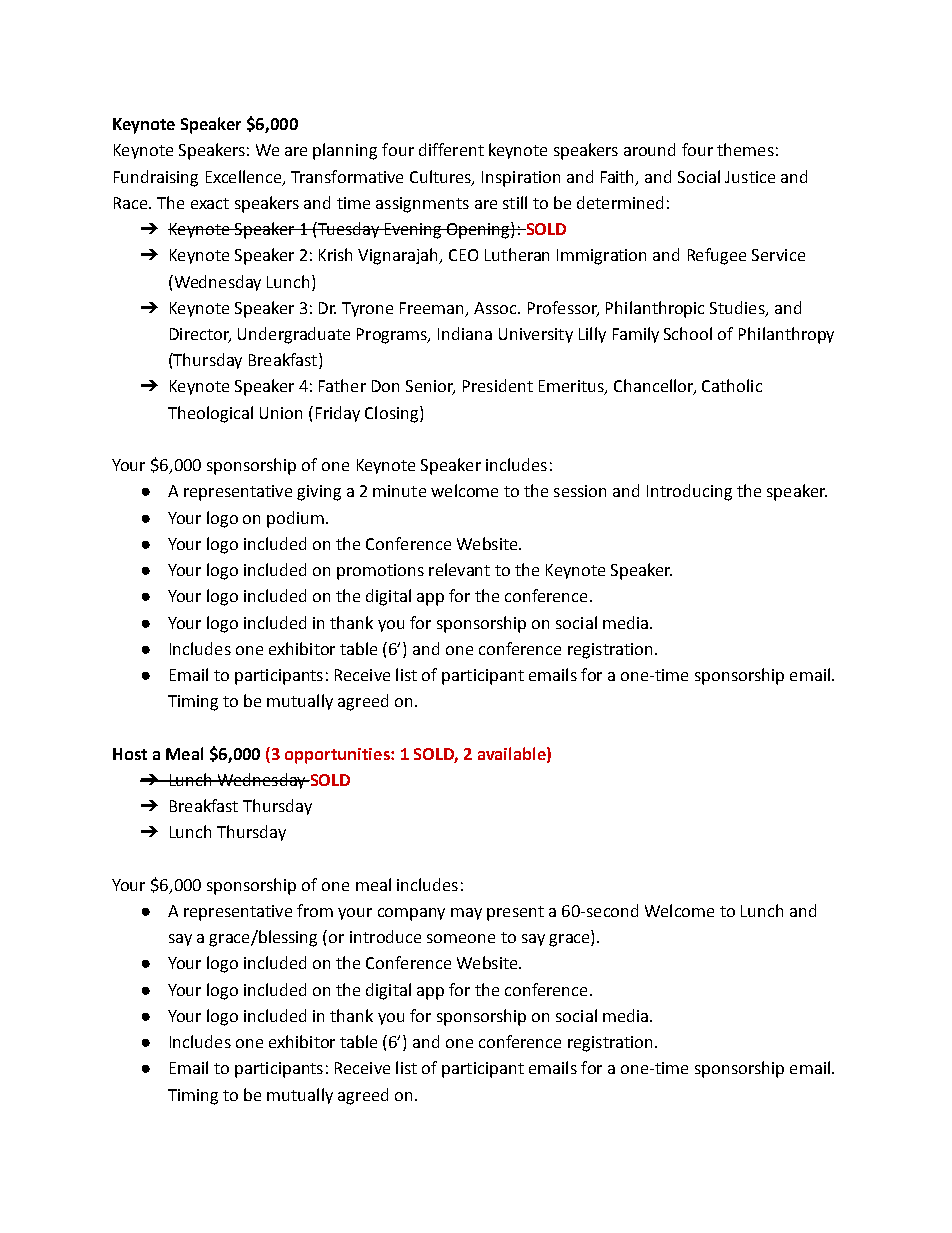  I want to click on Indiana, so click(465, 333).
